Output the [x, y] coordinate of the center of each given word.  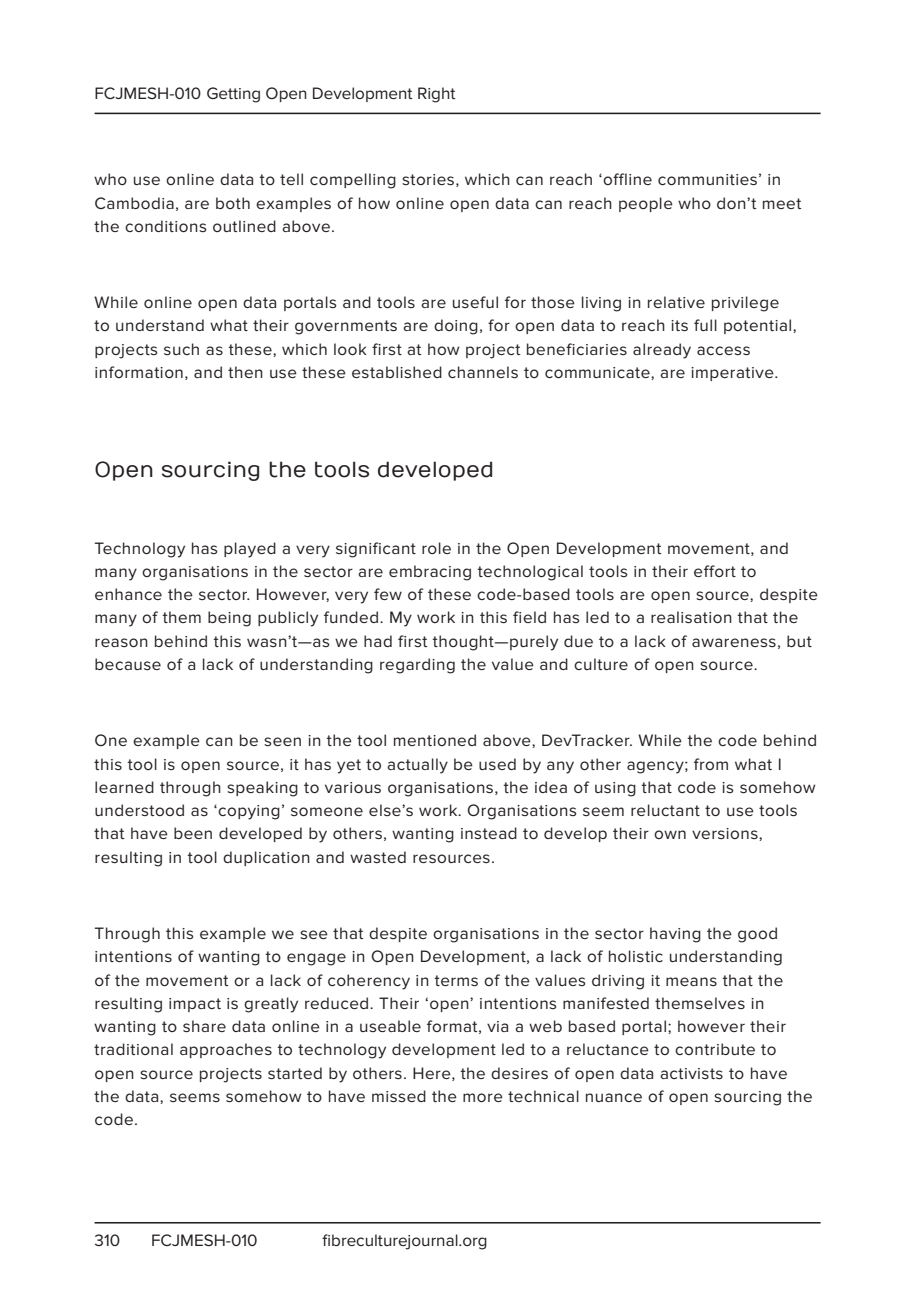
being [229, 619]
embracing [430, 573]
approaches [226, 1050]
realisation [691, 617]
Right [436, 95]
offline [627, 179]
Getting [233, 95]
